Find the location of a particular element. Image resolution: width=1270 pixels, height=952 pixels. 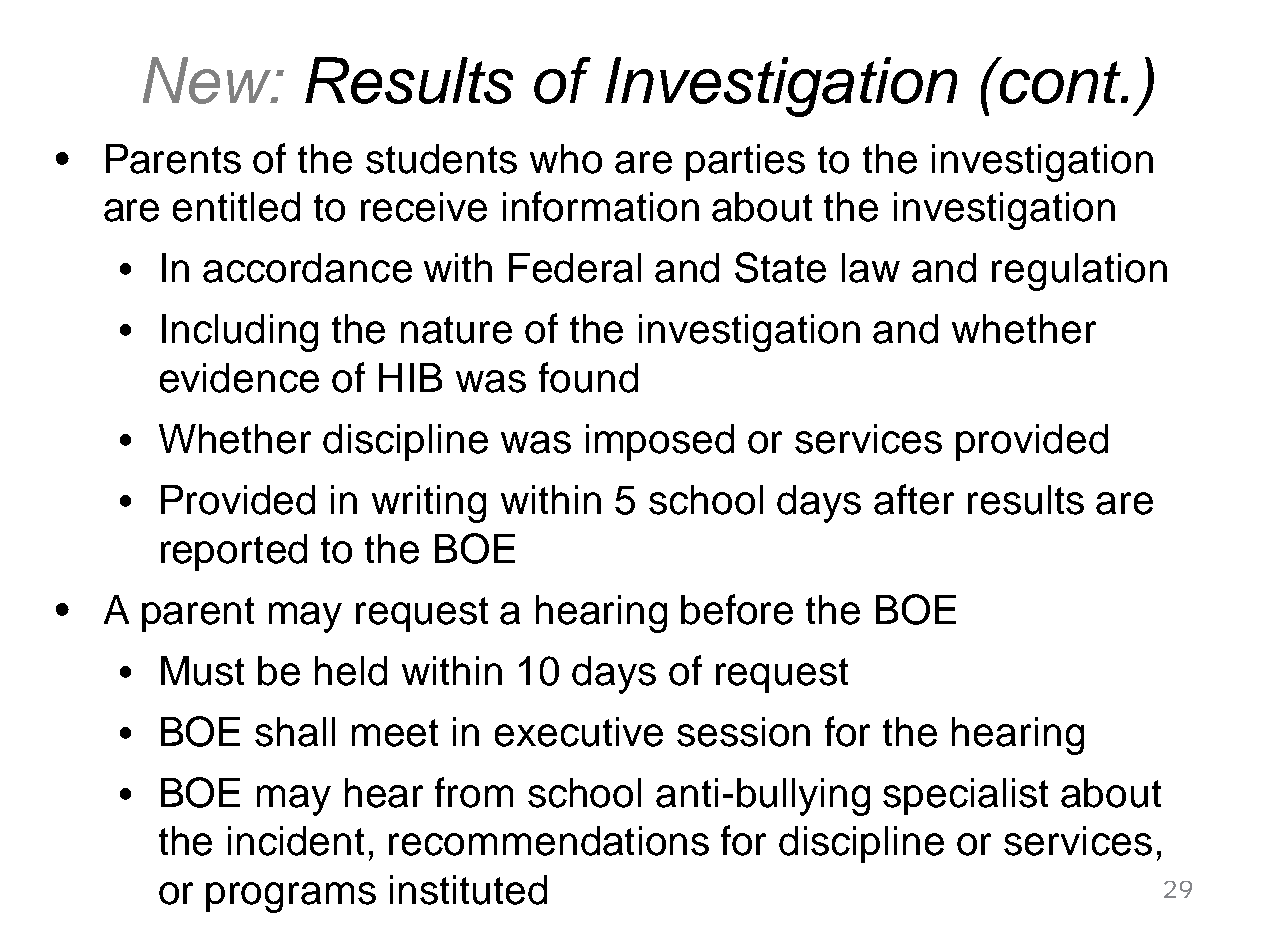

after is located at coordinates (914, 499).
